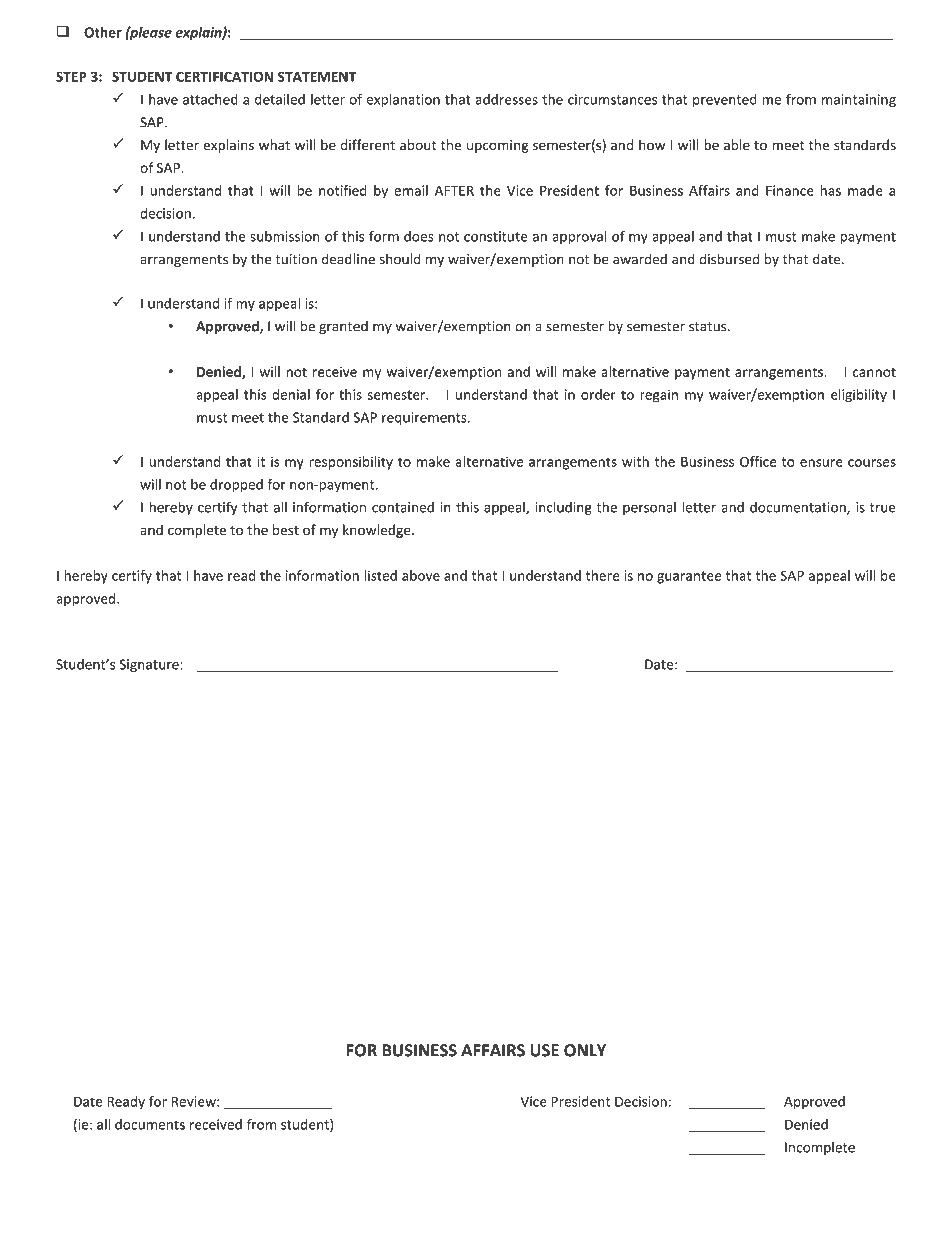 The height and width of the image is (1233, 952). I want to click on Signature, so click(150, 666).
